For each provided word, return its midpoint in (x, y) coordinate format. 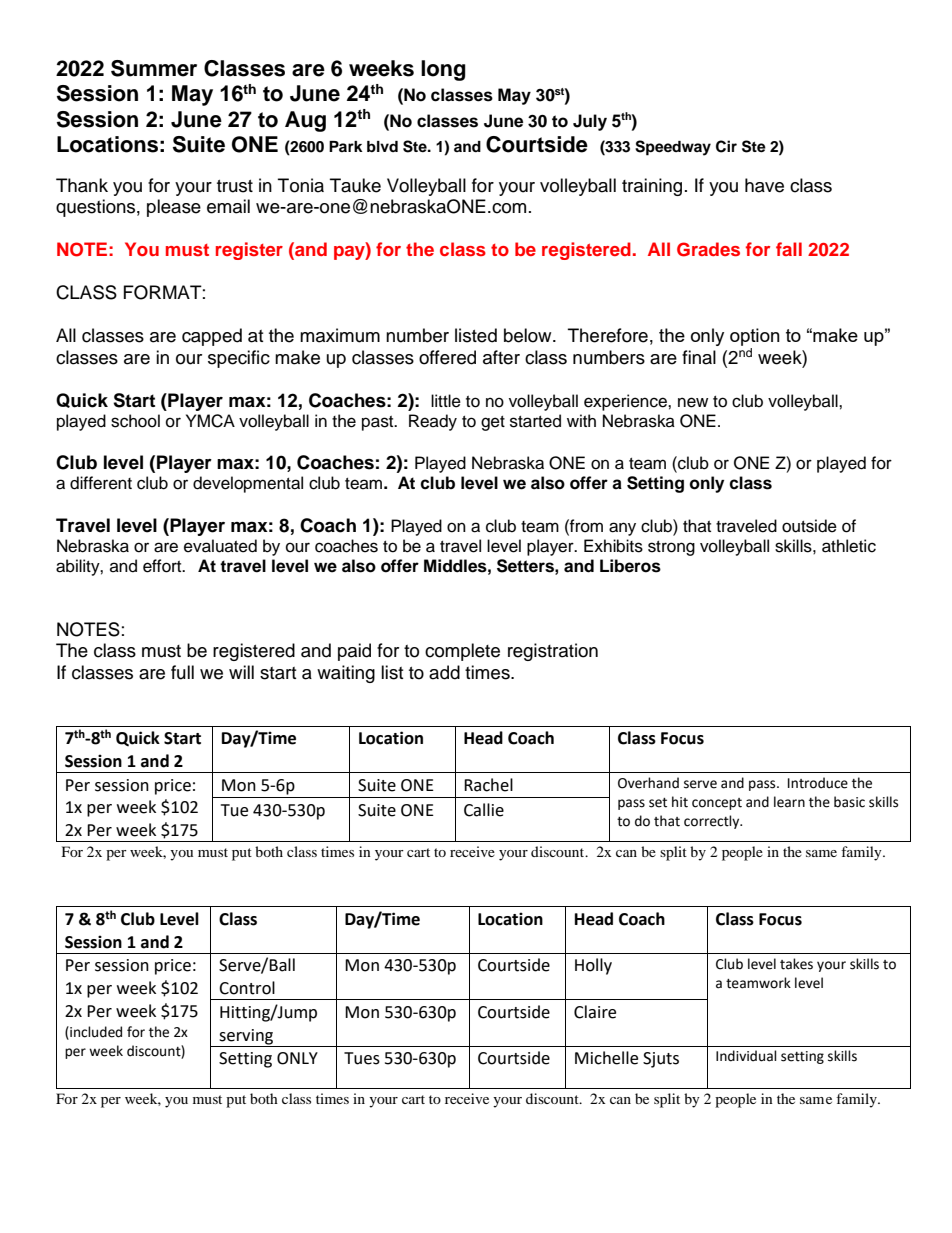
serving (246, 1038)
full (182, 672)
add (444, 672)
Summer (154, 68)
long (443, 70)
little (446, 401)
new (693, 402)
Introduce (818, 783)
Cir (726, 146)
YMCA (210, 421)
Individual (746, 1056)
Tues (362, 1058)
